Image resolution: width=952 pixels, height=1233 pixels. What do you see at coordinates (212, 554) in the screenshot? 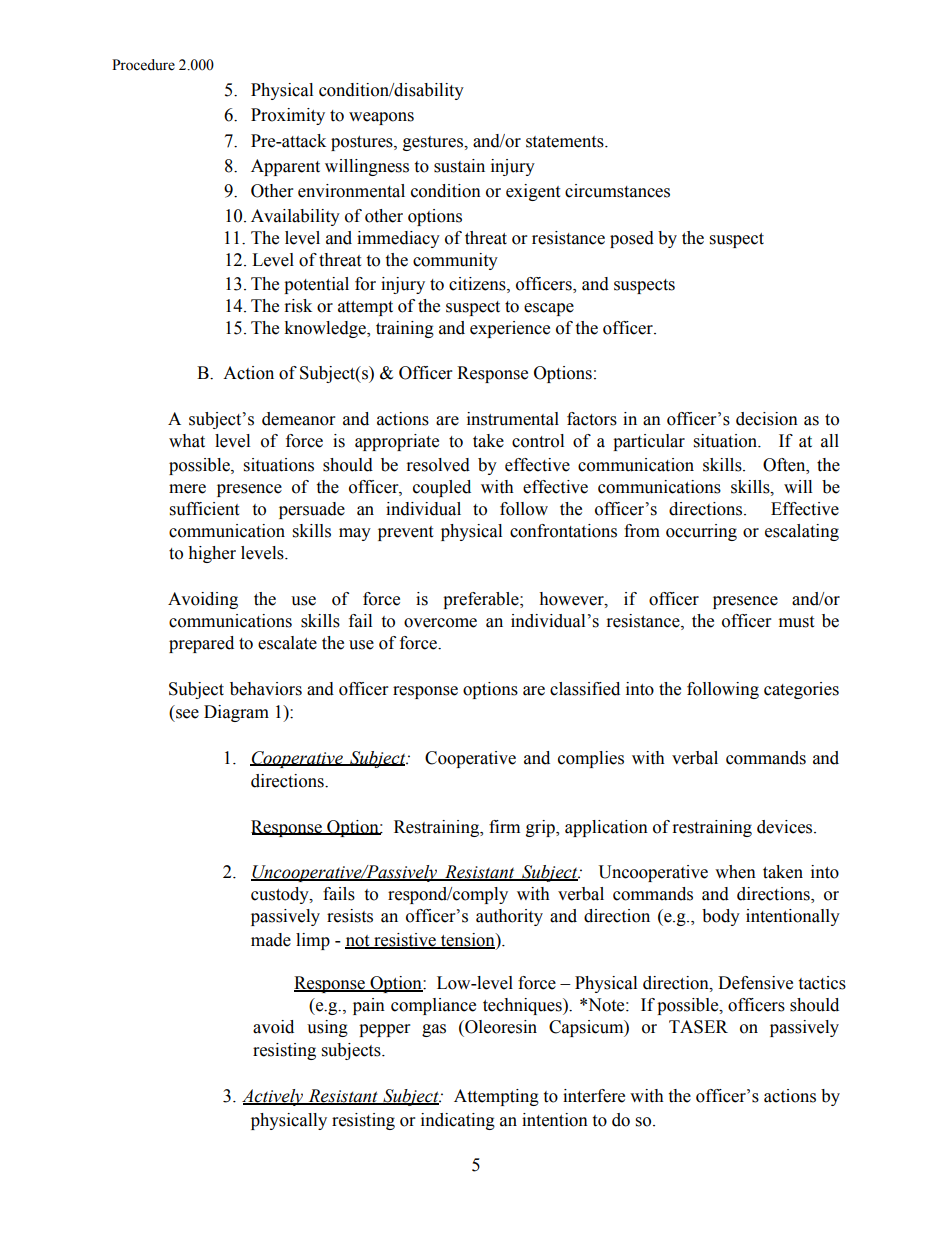
I see `higher` at bounding box center [212, 554].
